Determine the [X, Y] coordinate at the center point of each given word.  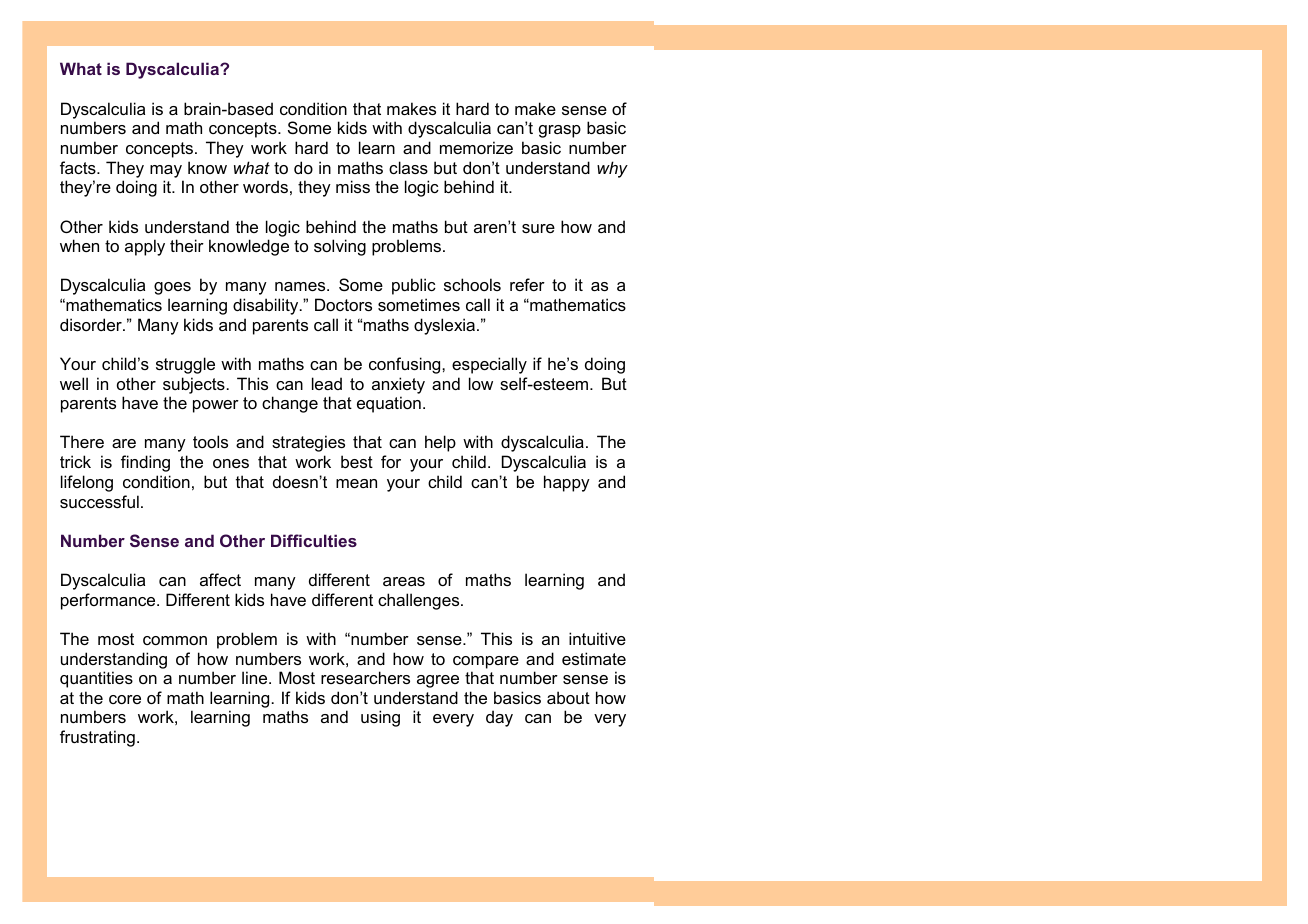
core [125, 699]
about [568, 697]
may [166, 171]
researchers [365, 677]
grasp [560, 131]
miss [353, 186]
